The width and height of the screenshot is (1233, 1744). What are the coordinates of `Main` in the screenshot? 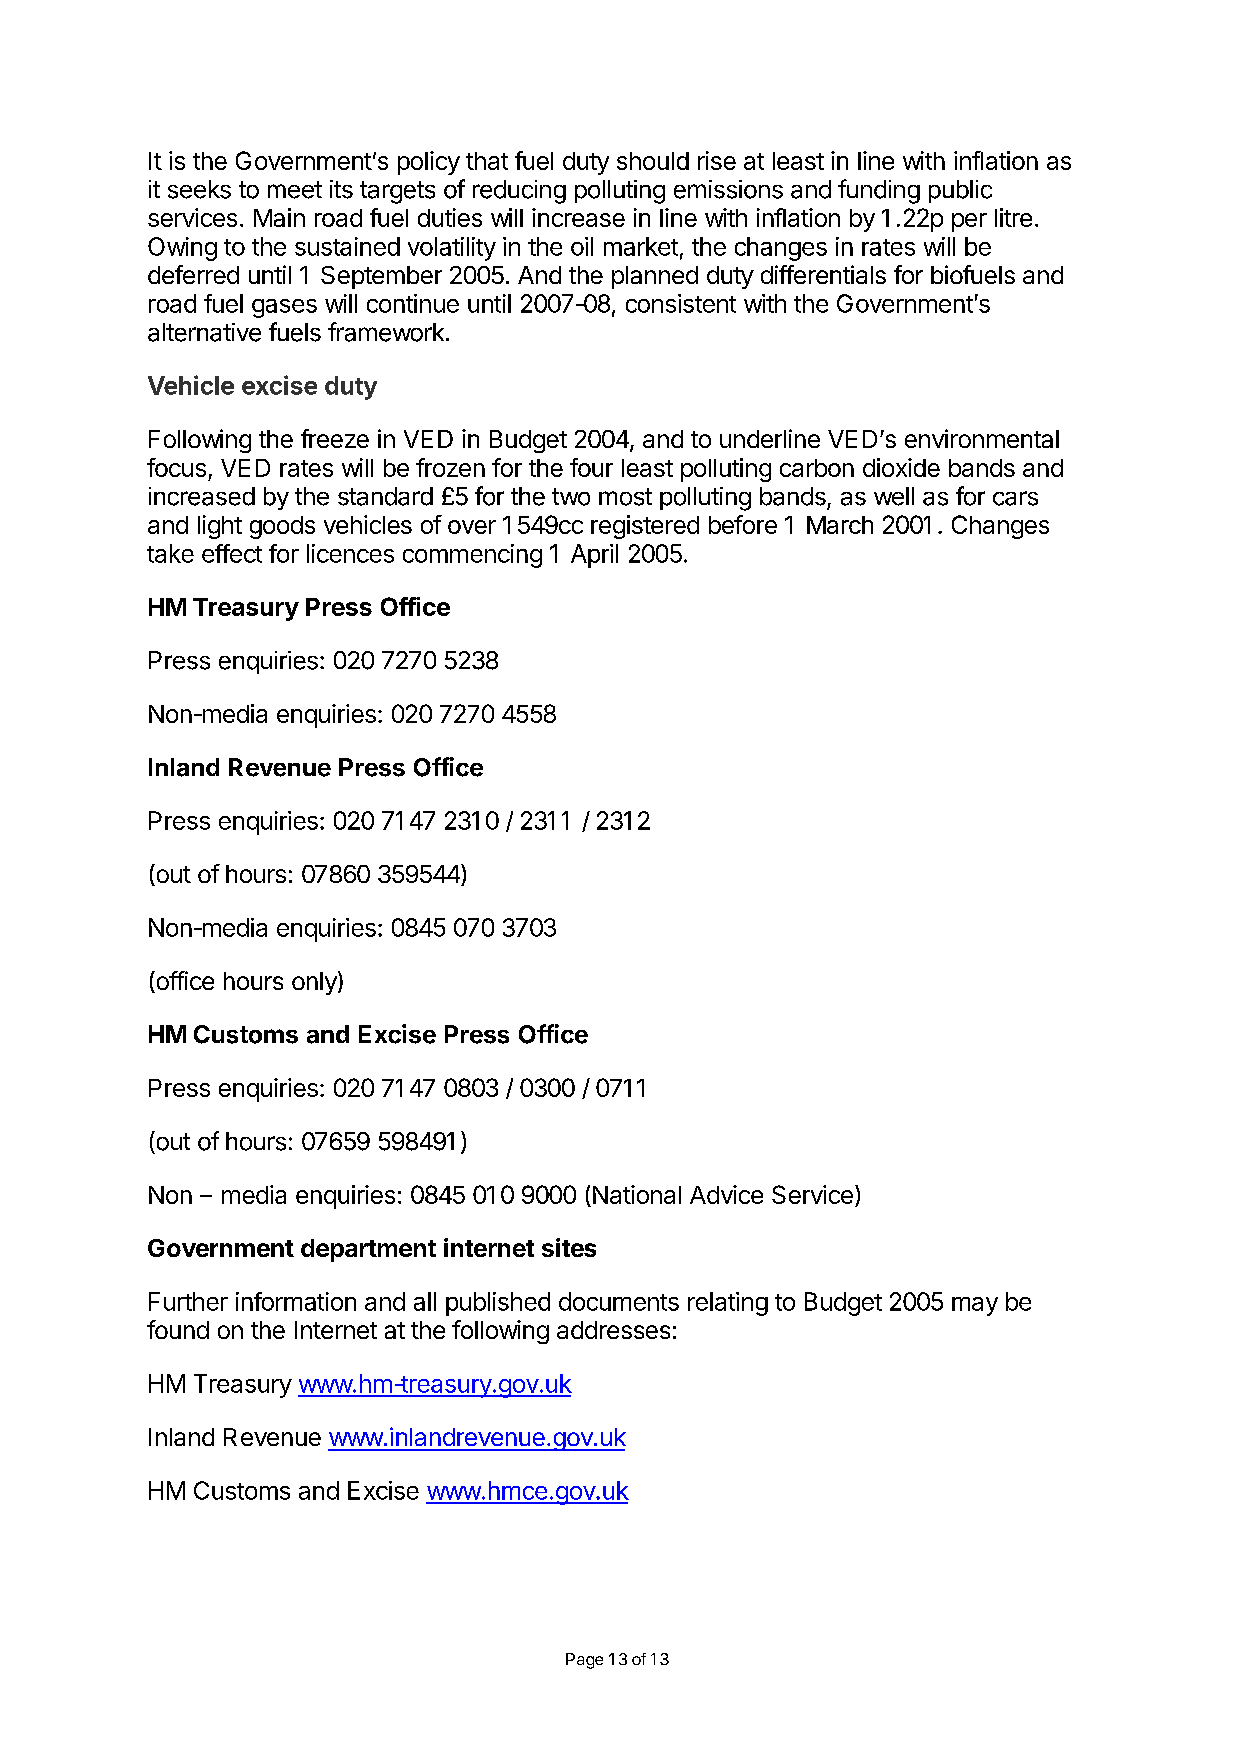 It's located at (279, 217).
